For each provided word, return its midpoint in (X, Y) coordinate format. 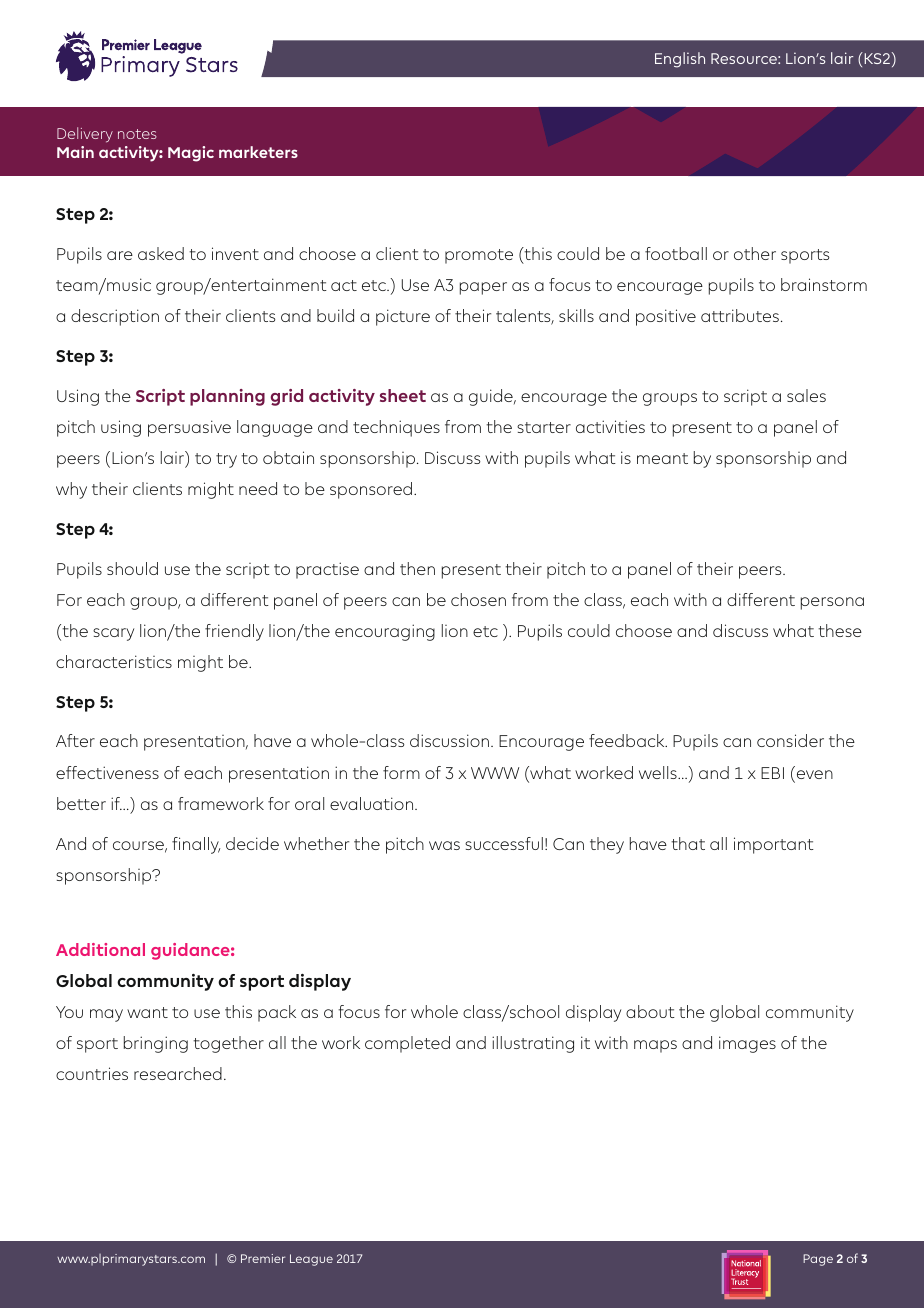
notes (137, 134)
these (840, 630)
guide (492, 397)
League (311, 1260)
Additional (100, 949)
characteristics (114, 661)
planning (227, 397)
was (444, 845)
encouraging (385, 632)
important (774, 845)
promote (479, 256)
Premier (263, 1258)
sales (806, 395)
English (680, 60)
